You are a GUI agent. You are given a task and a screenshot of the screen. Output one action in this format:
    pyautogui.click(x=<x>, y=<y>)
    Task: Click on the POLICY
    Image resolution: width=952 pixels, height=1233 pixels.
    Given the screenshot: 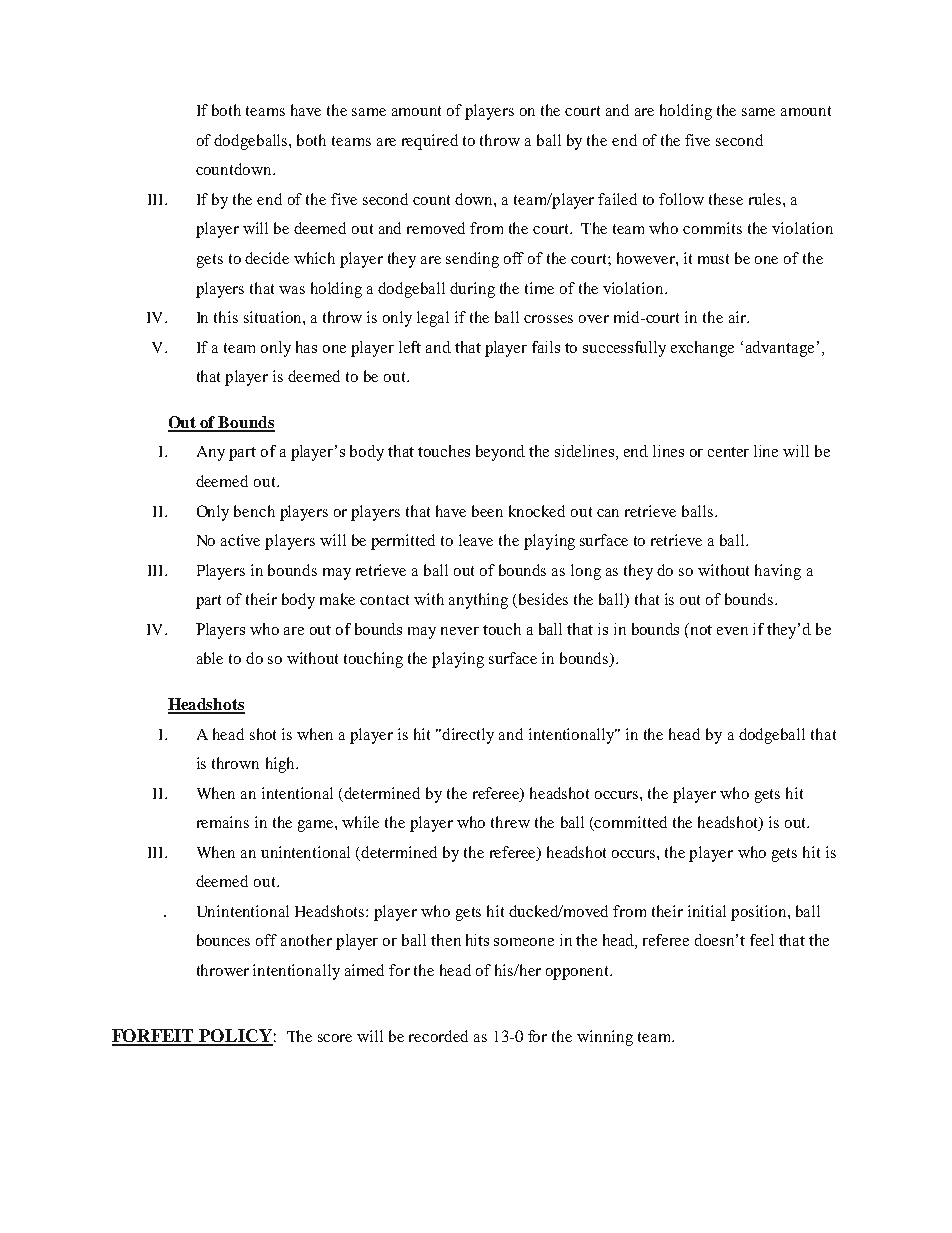 What is the action you would take?
    pyautogui.click(x=235, y=1037)
